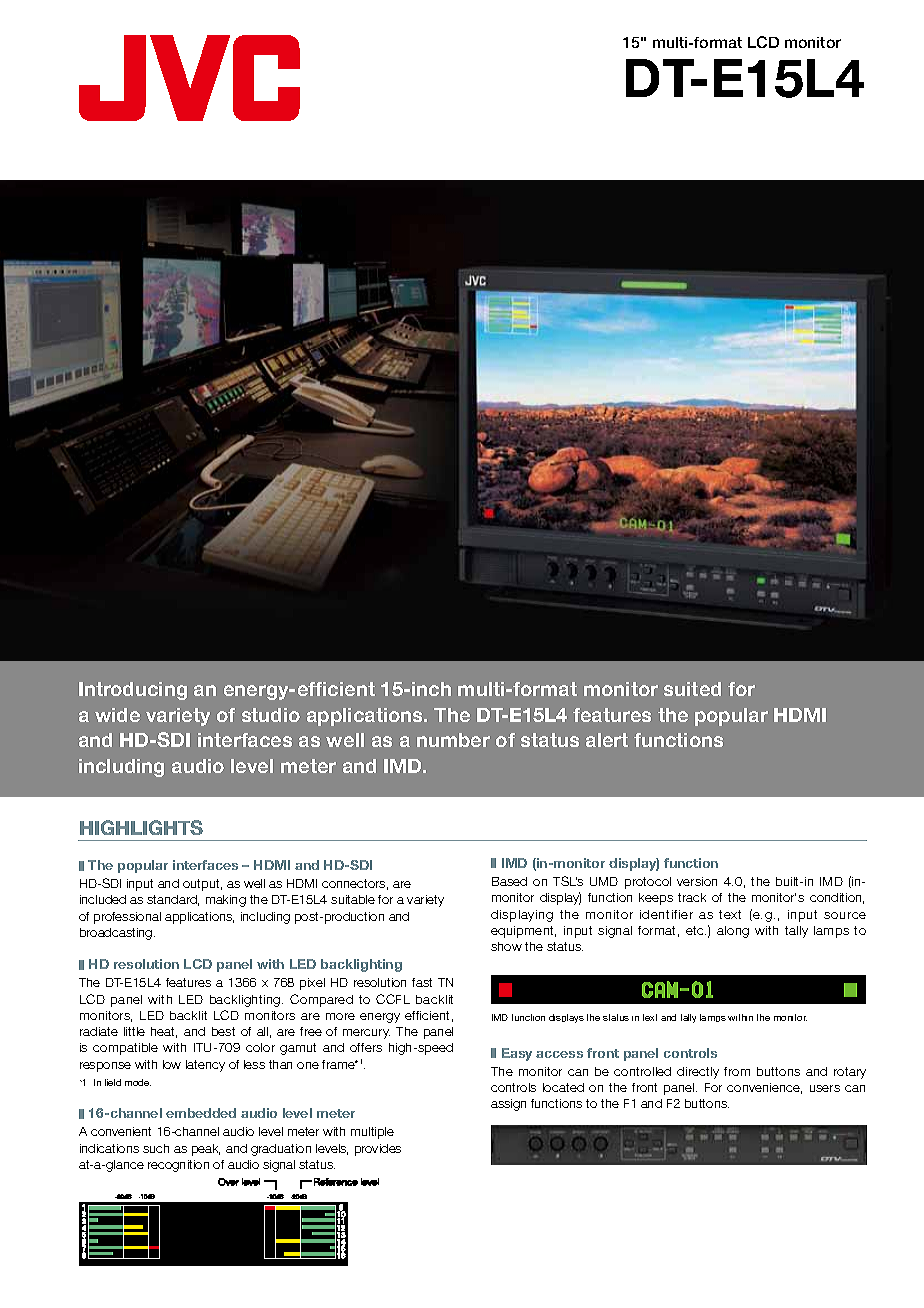 The width and height of the screenshot is (924, 1308). What do you see at coordinates (697, 881) in the screenshot?
I see `version` at bounding box center [697, 881].
